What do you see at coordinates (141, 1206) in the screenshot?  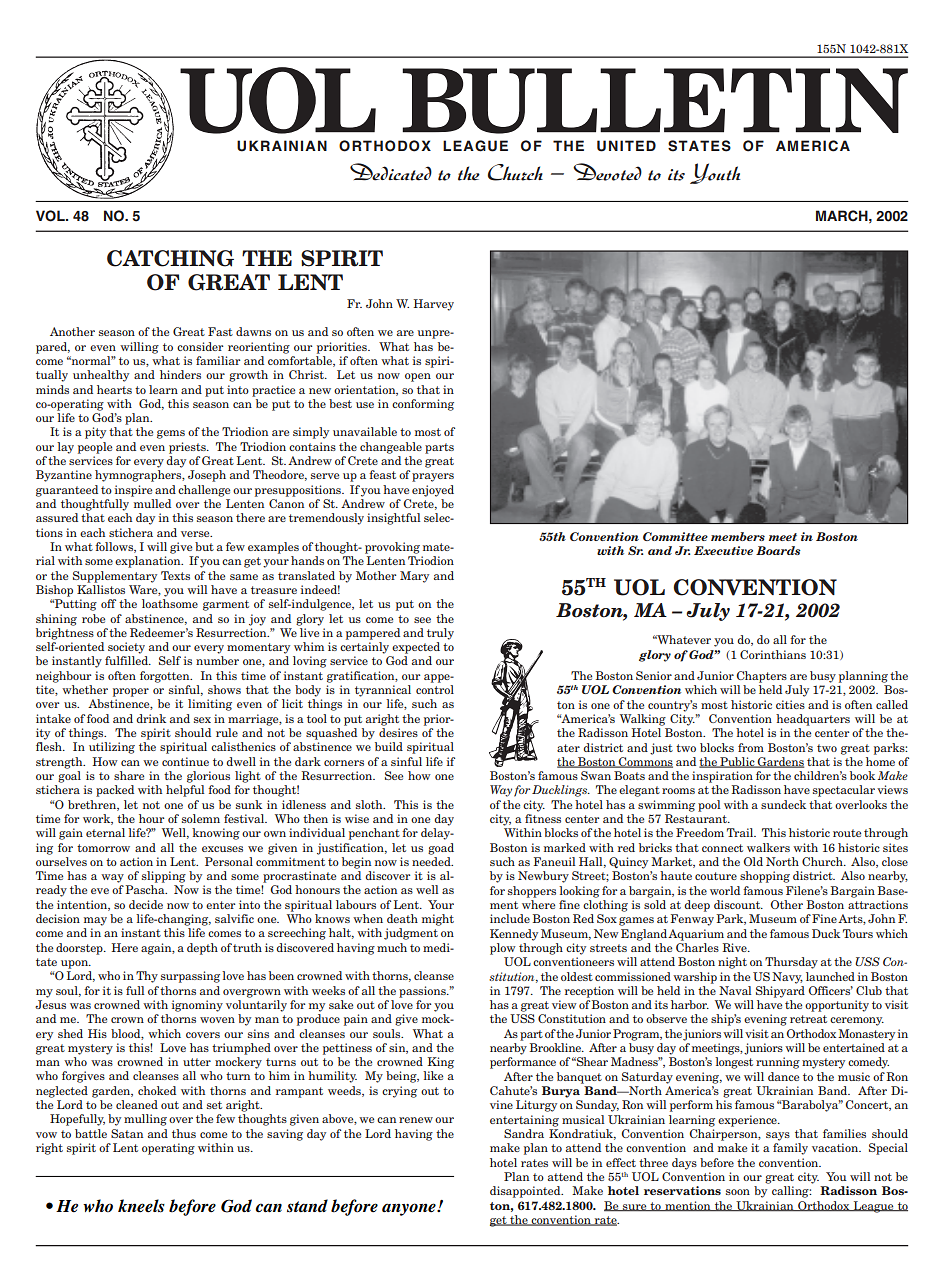 I see `kneels` at bounding box center [141, 1206].
